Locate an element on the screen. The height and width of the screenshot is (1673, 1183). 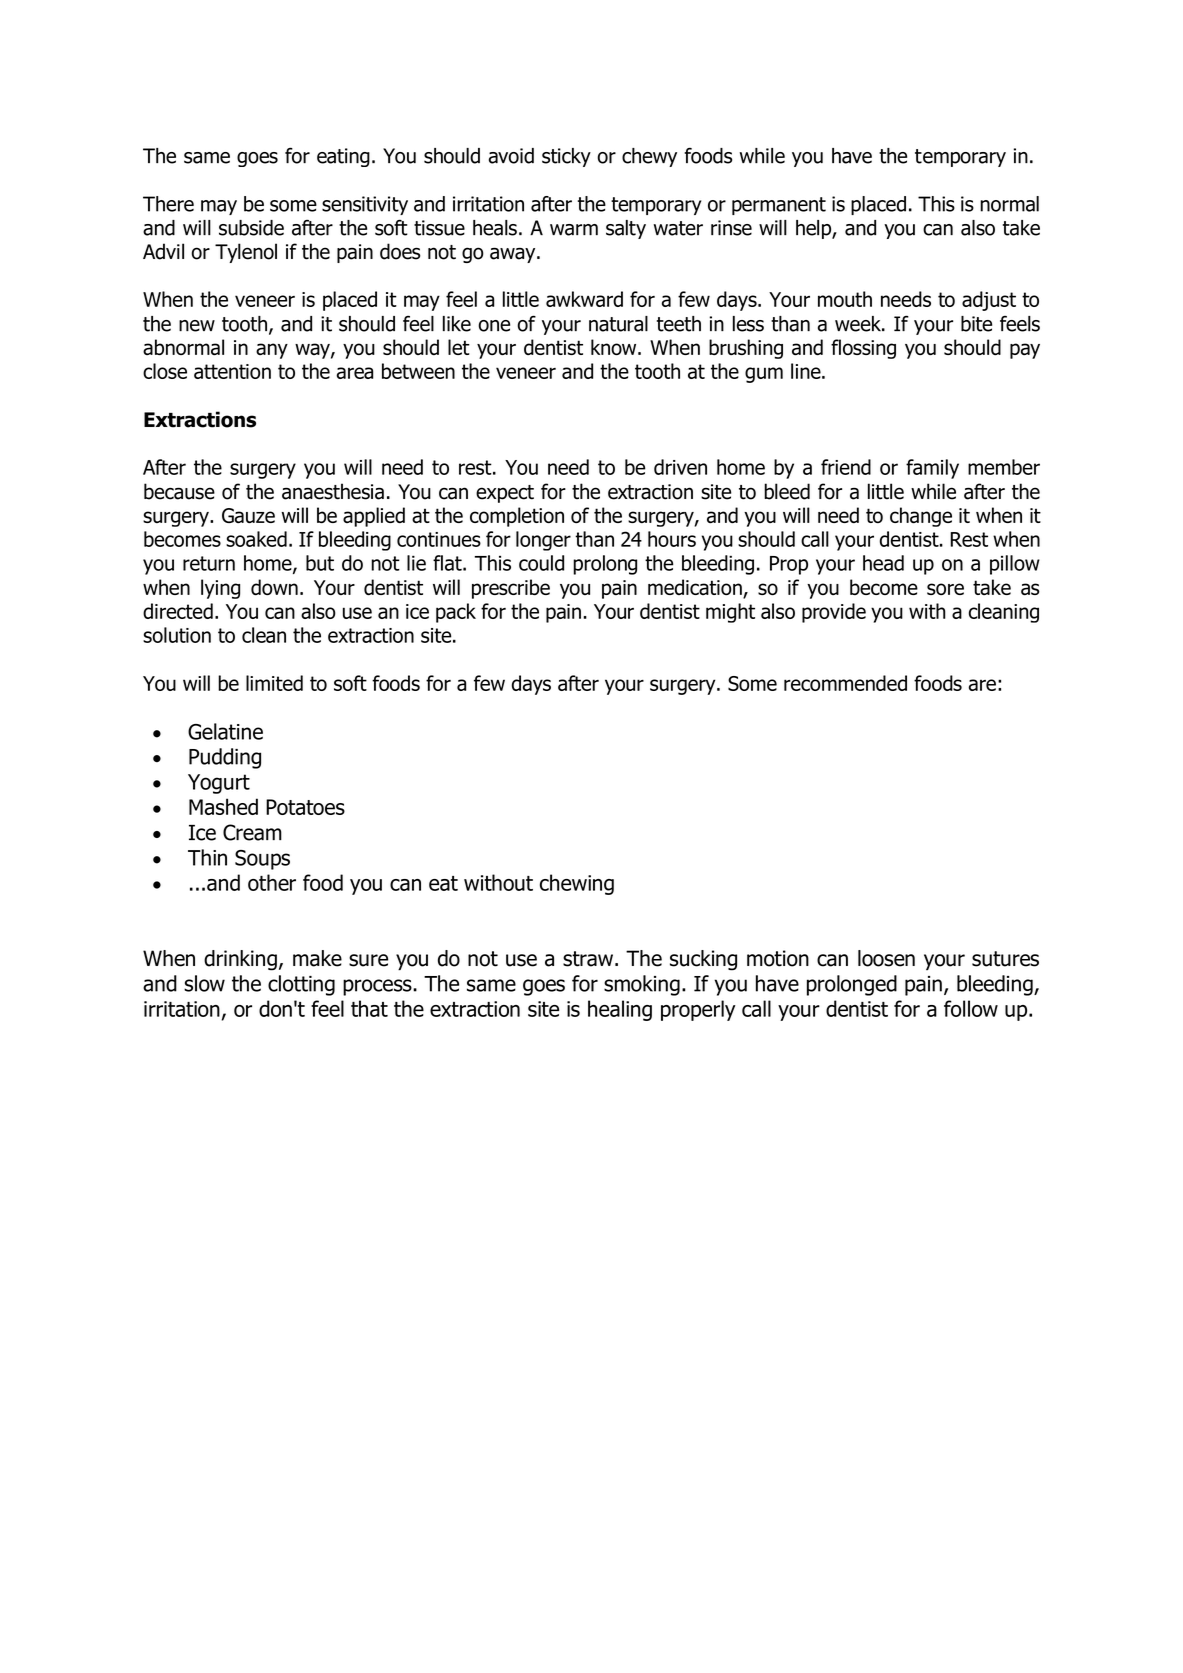
sticky is located at coordinates (566, 157).
